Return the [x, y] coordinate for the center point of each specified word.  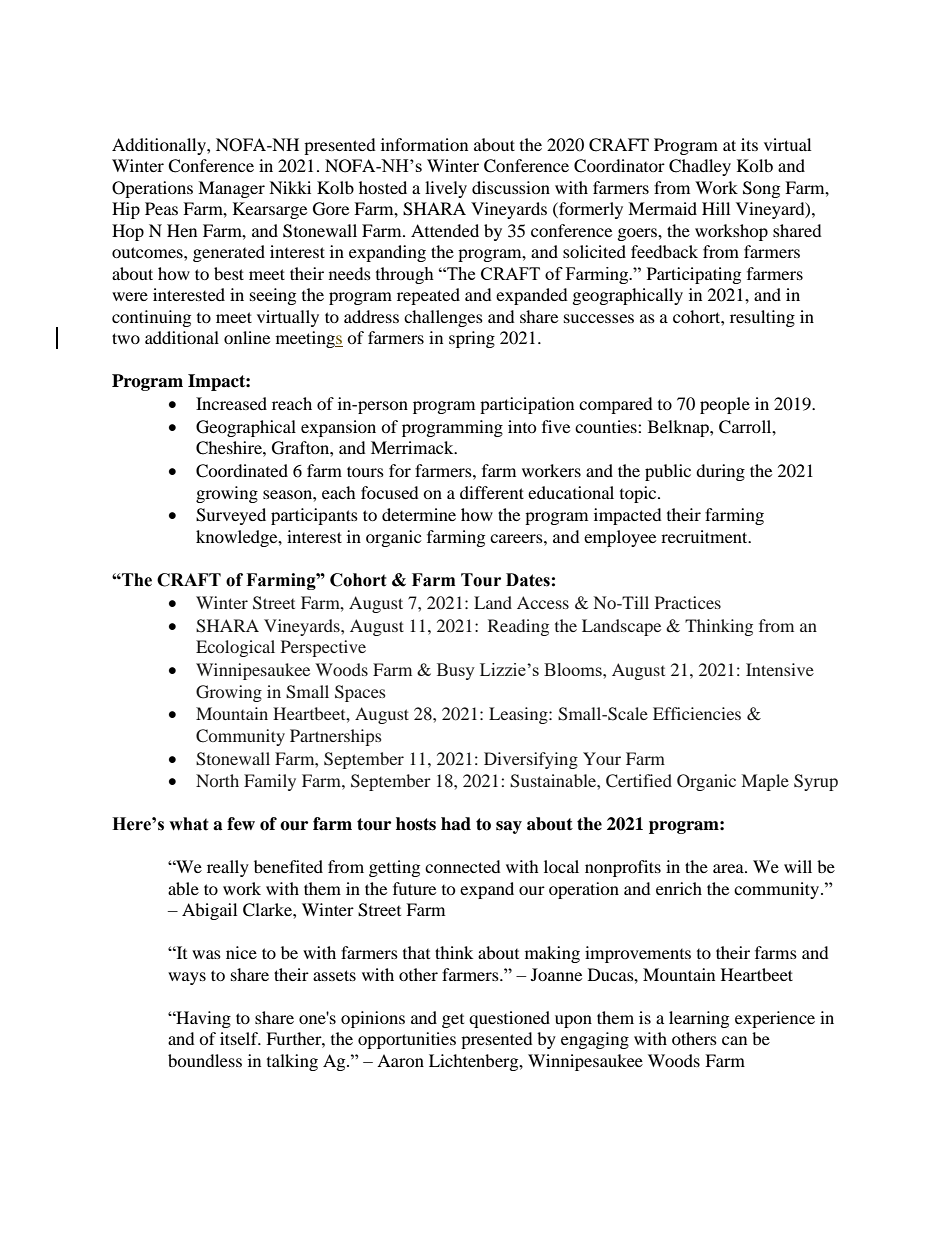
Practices [688, 602]
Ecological [235, 648]
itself [240, 1038]
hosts [416, 824]
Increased [231, 403]
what [189, 824]
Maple [765, 782]
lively [446, 189]
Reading [518, 627]
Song [761, 189]
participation [527, 405]
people [725, 405]
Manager [231, 189]
